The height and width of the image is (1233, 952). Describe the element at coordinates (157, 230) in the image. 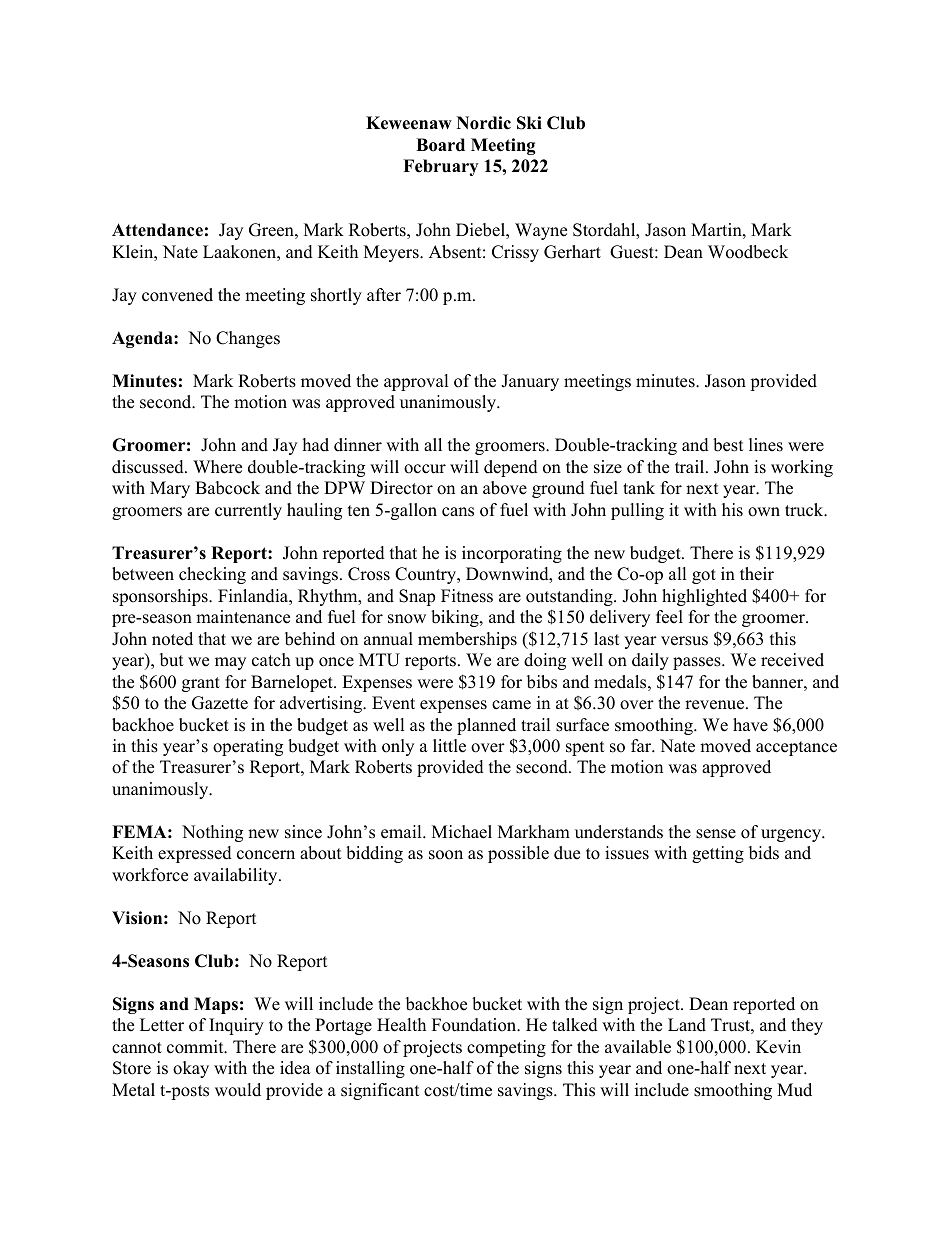

I see `Attendance` at that location.
